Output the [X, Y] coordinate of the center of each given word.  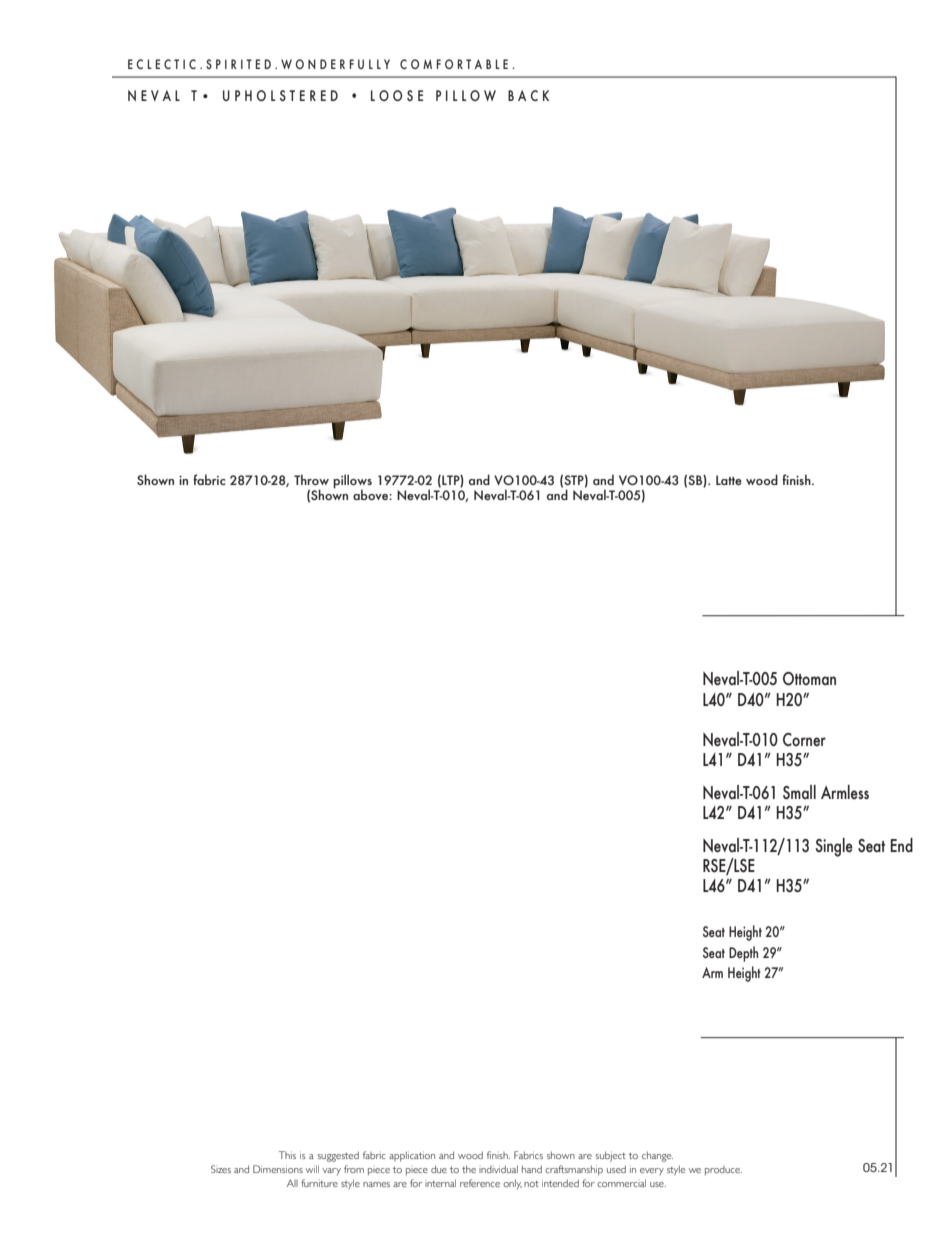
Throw [311, 479]
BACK [528, 95]
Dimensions [278, 1169]
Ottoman [809, 679]
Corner [804, 739]
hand [532, 1169]
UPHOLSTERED [280, 95]
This [287, 1155]
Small [799, 792]
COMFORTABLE [454, 64]
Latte [729, 480]
